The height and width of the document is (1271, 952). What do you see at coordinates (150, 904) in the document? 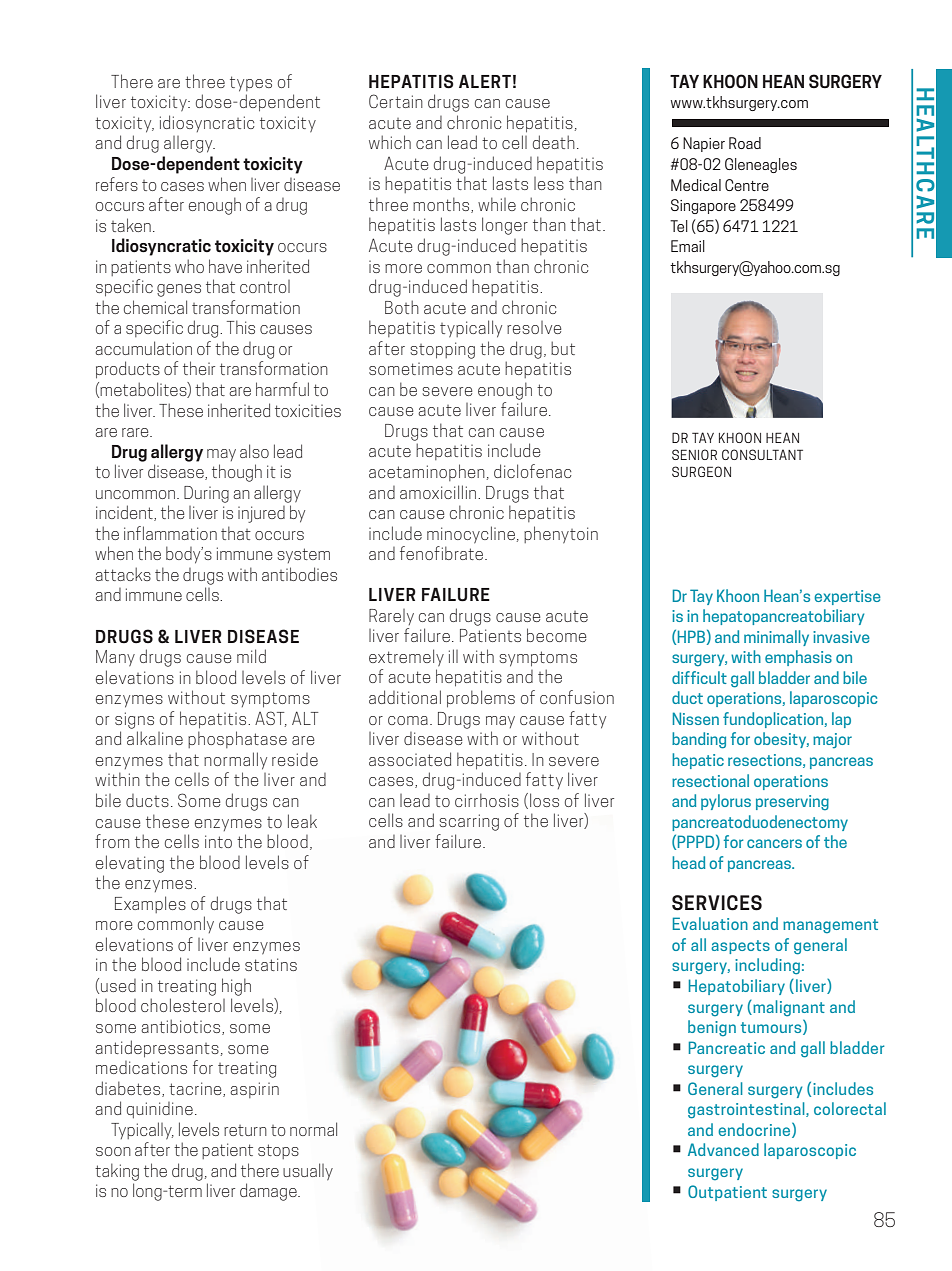
I see `Examples` at bounding box center [150, 904].
